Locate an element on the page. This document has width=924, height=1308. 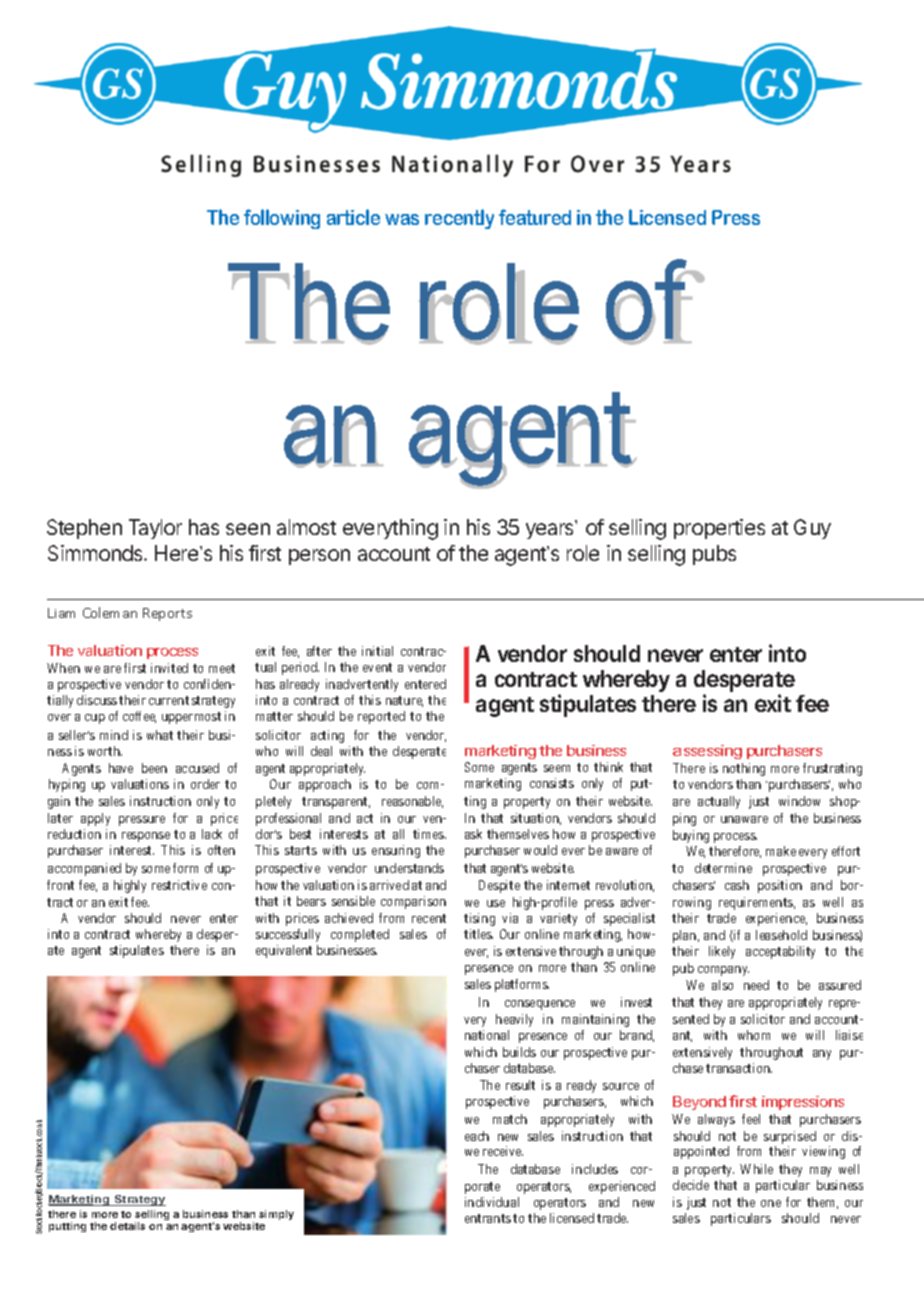
assessing is located at coordinates (707, 752).
